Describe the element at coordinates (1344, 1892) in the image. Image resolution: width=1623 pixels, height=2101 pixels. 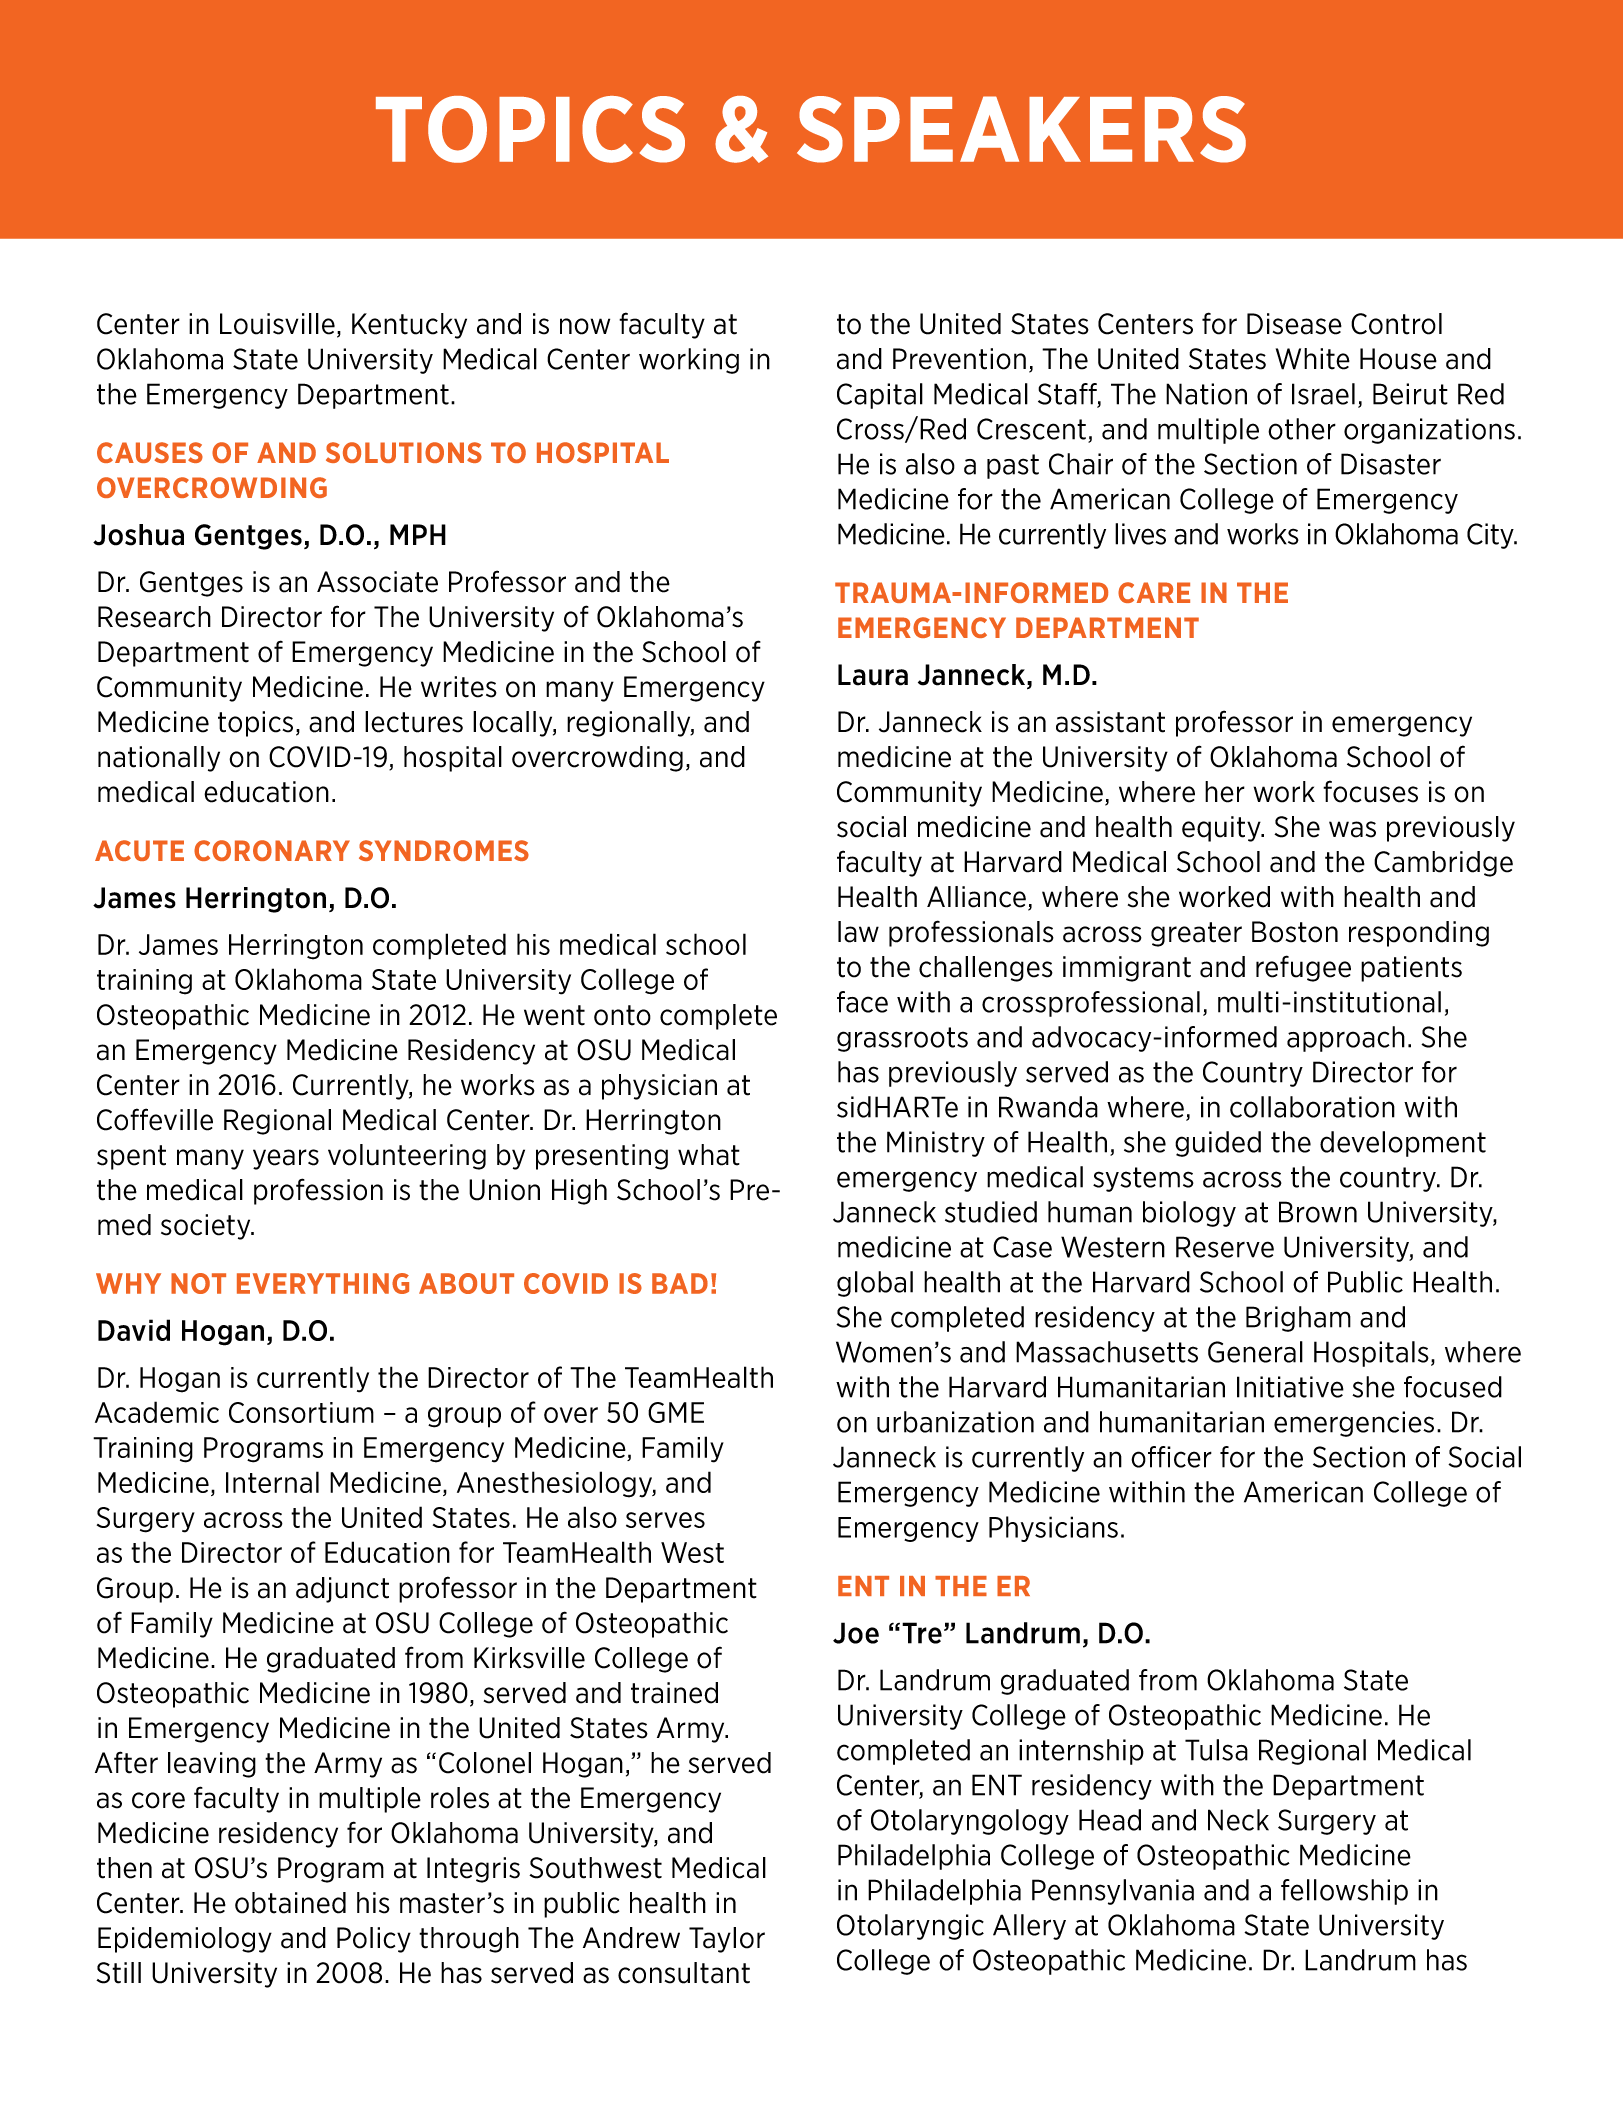
I see `fellowship` at that location.
